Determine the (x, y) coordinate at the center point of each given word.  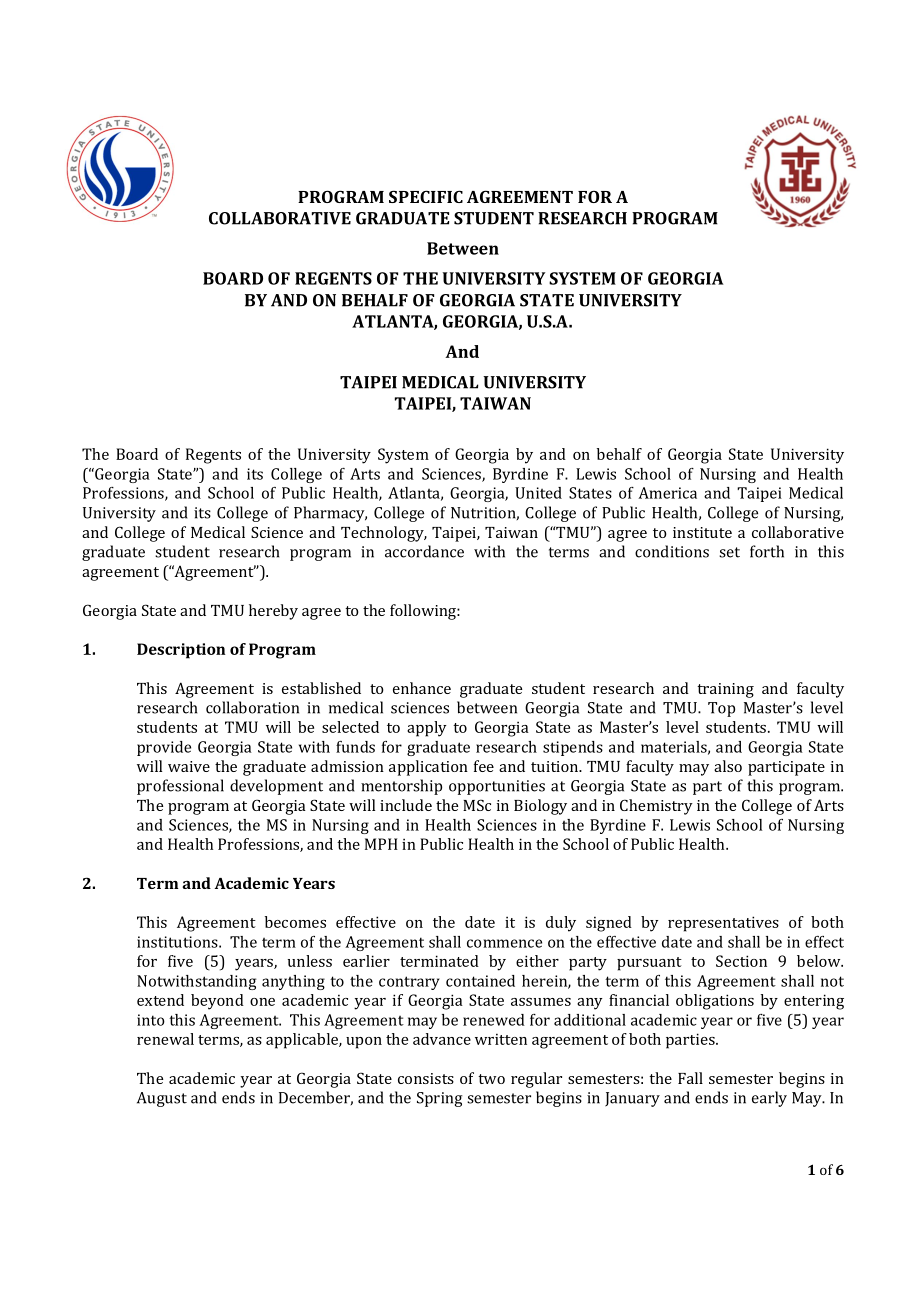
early (769, 1099)
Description (181, 651)
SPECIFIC (426, 196)
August (162, 1099)
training (725, 690)
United (538, 493)
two (491, 1079)
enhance (422, 688)
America (667, 493)
